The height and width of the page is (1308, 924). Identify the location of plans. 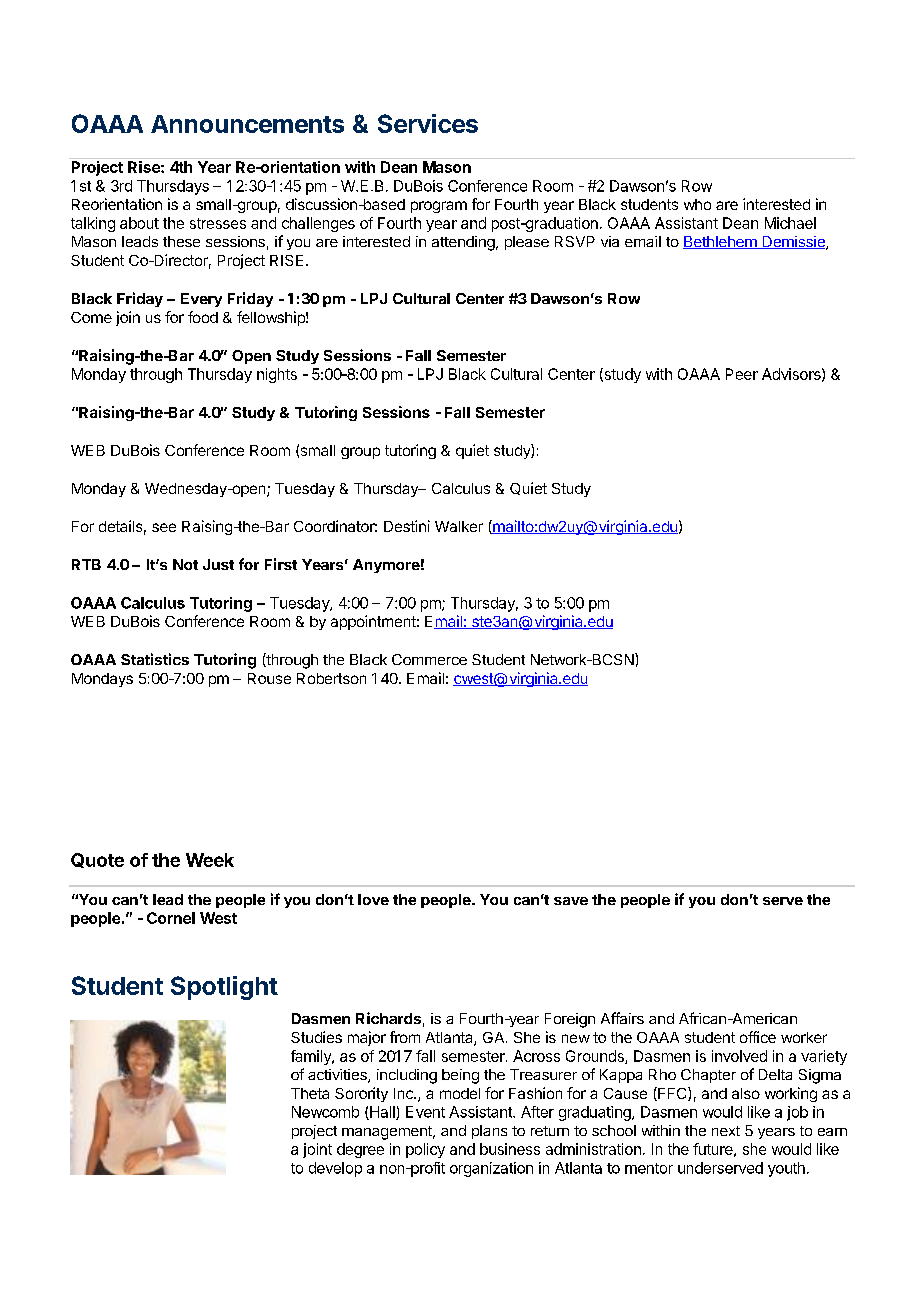
(489, 1132).
